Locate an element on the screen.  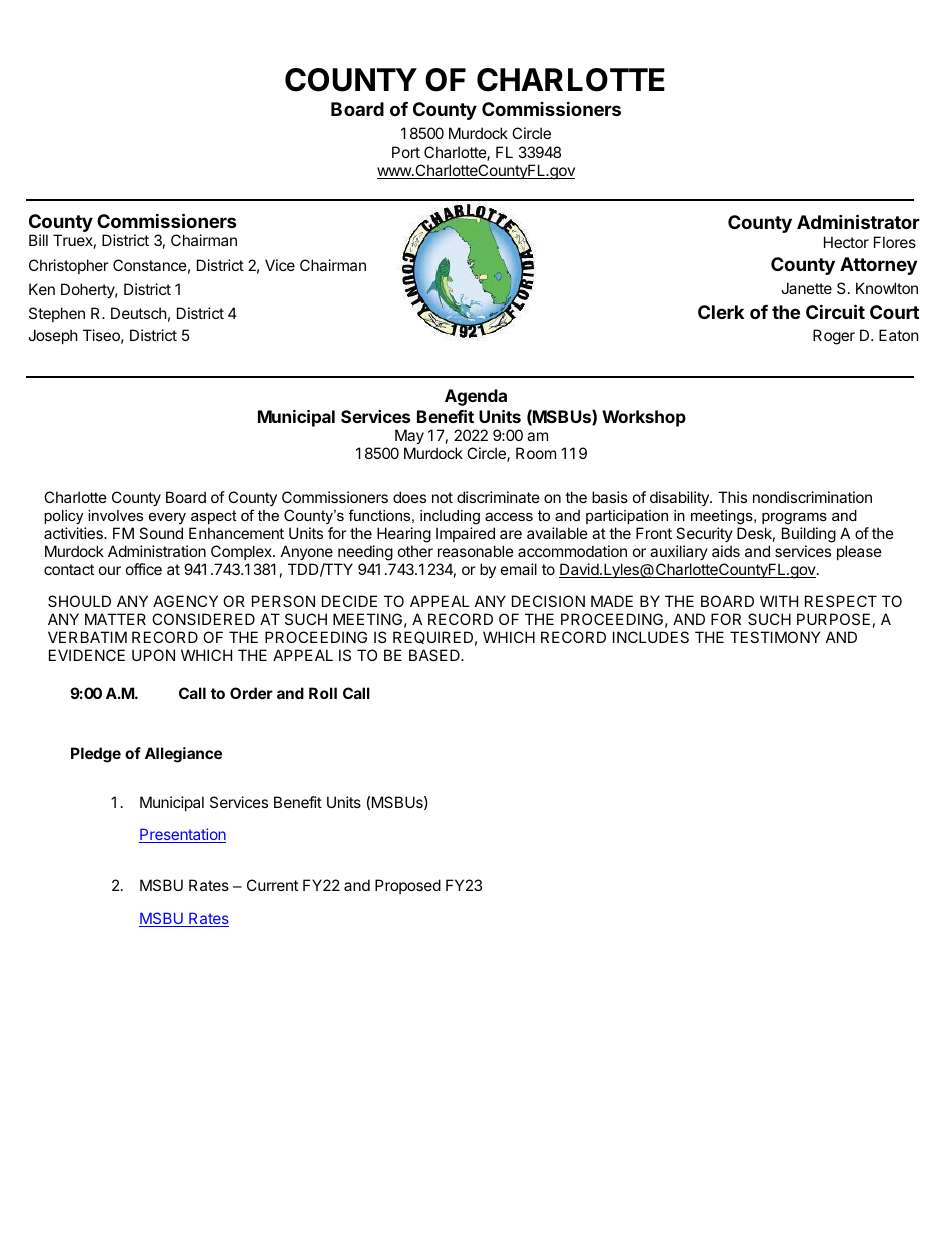
involves is located at coordinates (115, 515).
